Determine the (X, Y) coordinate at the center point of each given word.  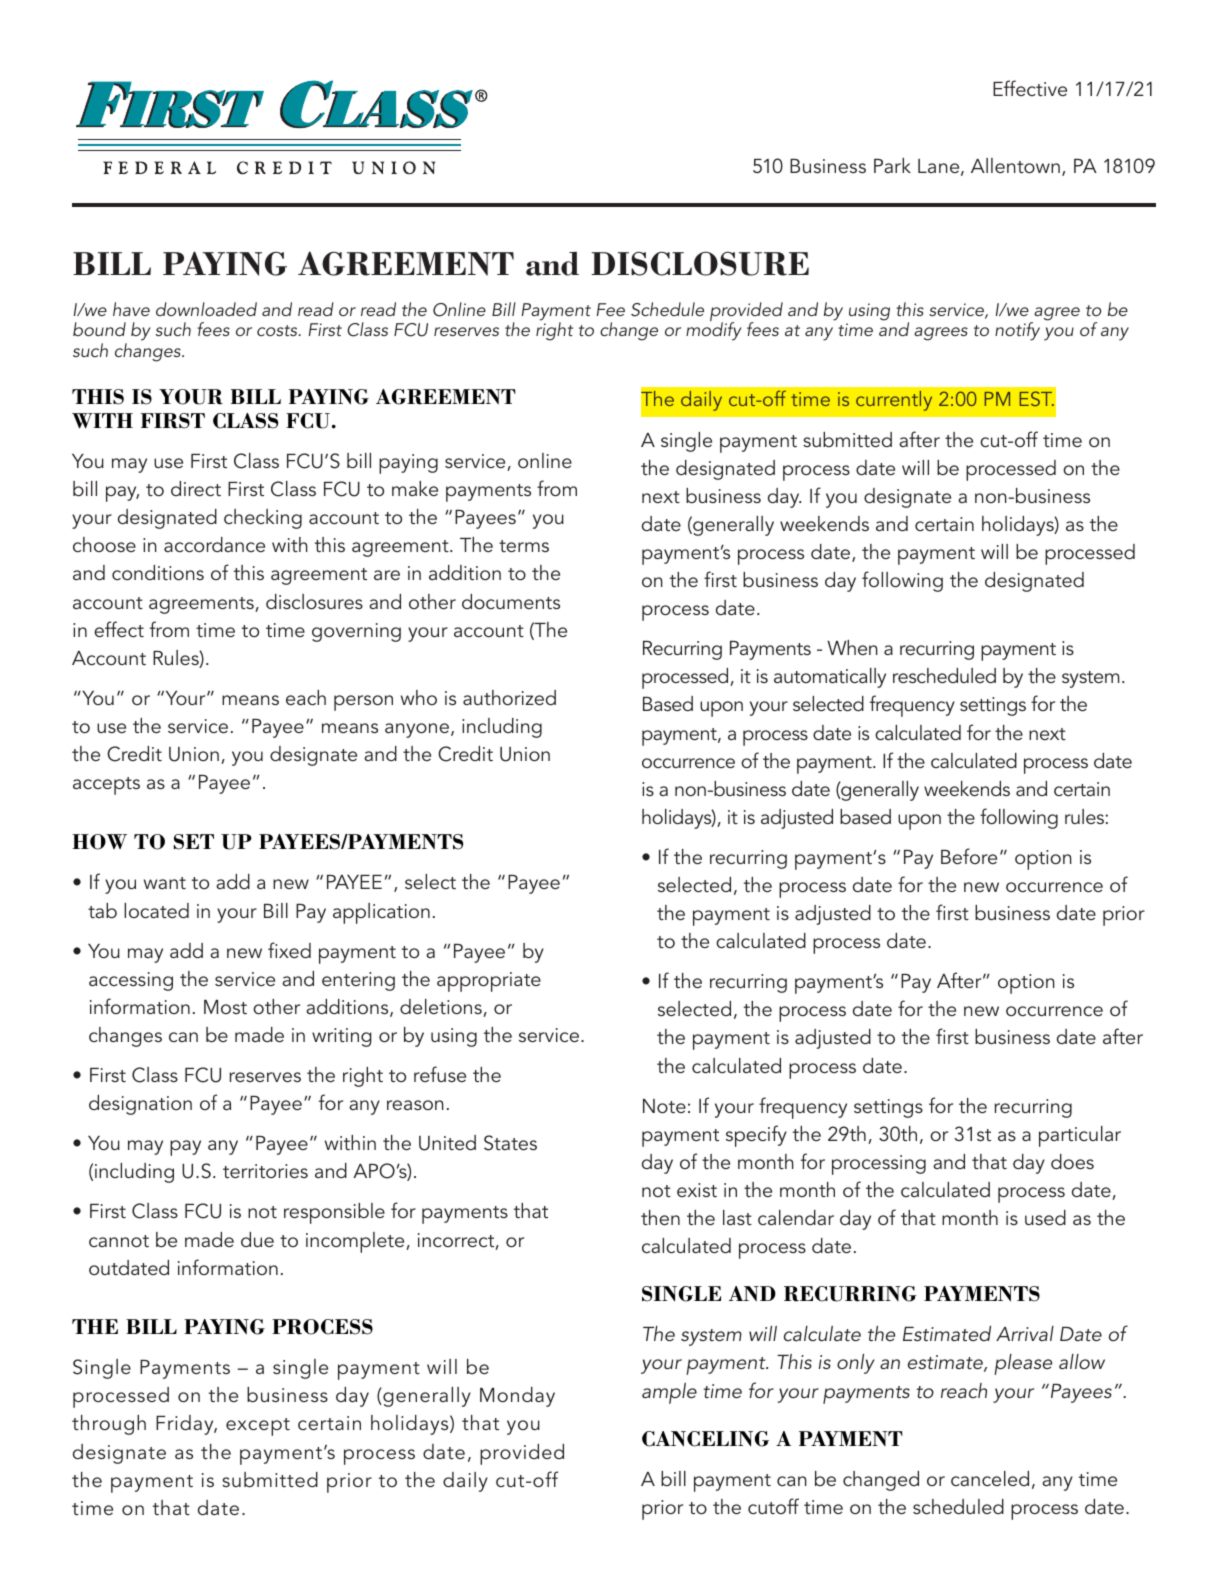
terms (524, 546)
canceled (990, 1478)
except (258, 1427)
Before (969, 856)
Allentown (1015, 165)
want (165, 883)
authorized (509, 697)
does (1072, 1161)
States (510, 1143)
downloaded (206, 309)
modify (714, 331)
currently (894, 401)
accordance (214, 544)
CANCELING (705, 1439)
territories (265, 1171)
